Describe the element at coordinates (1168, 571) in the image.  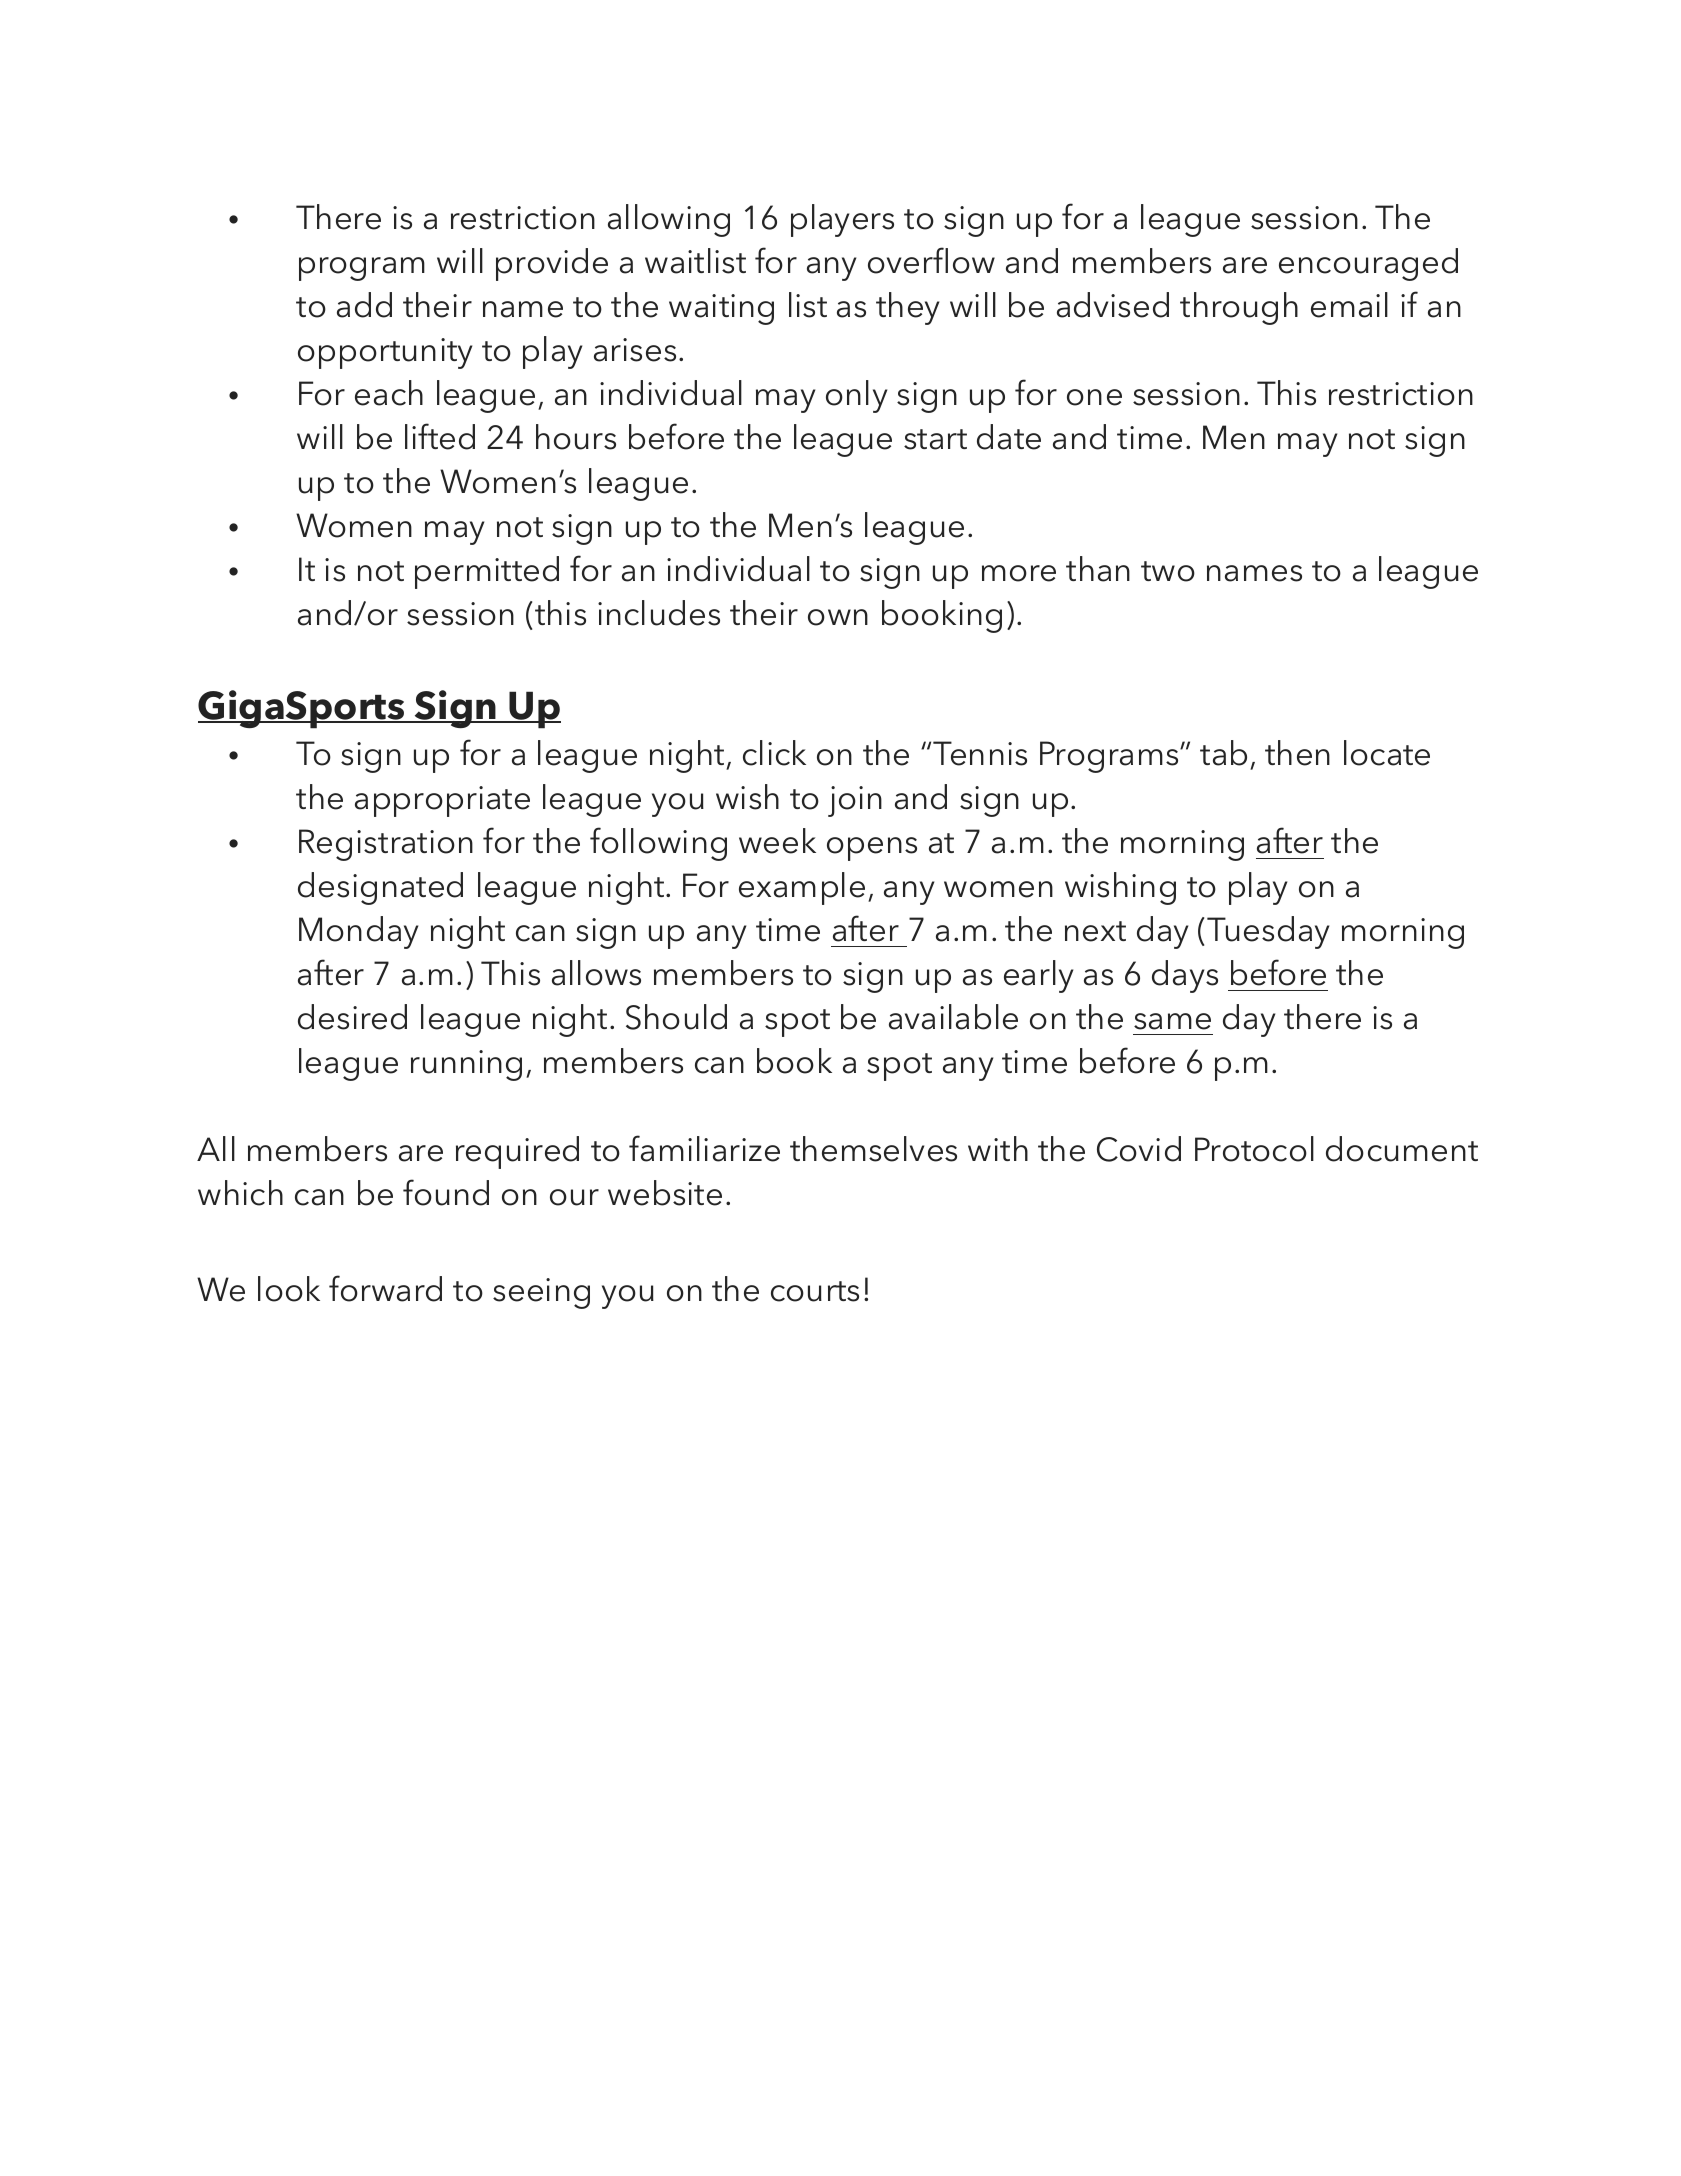
I see `two` at that location.
